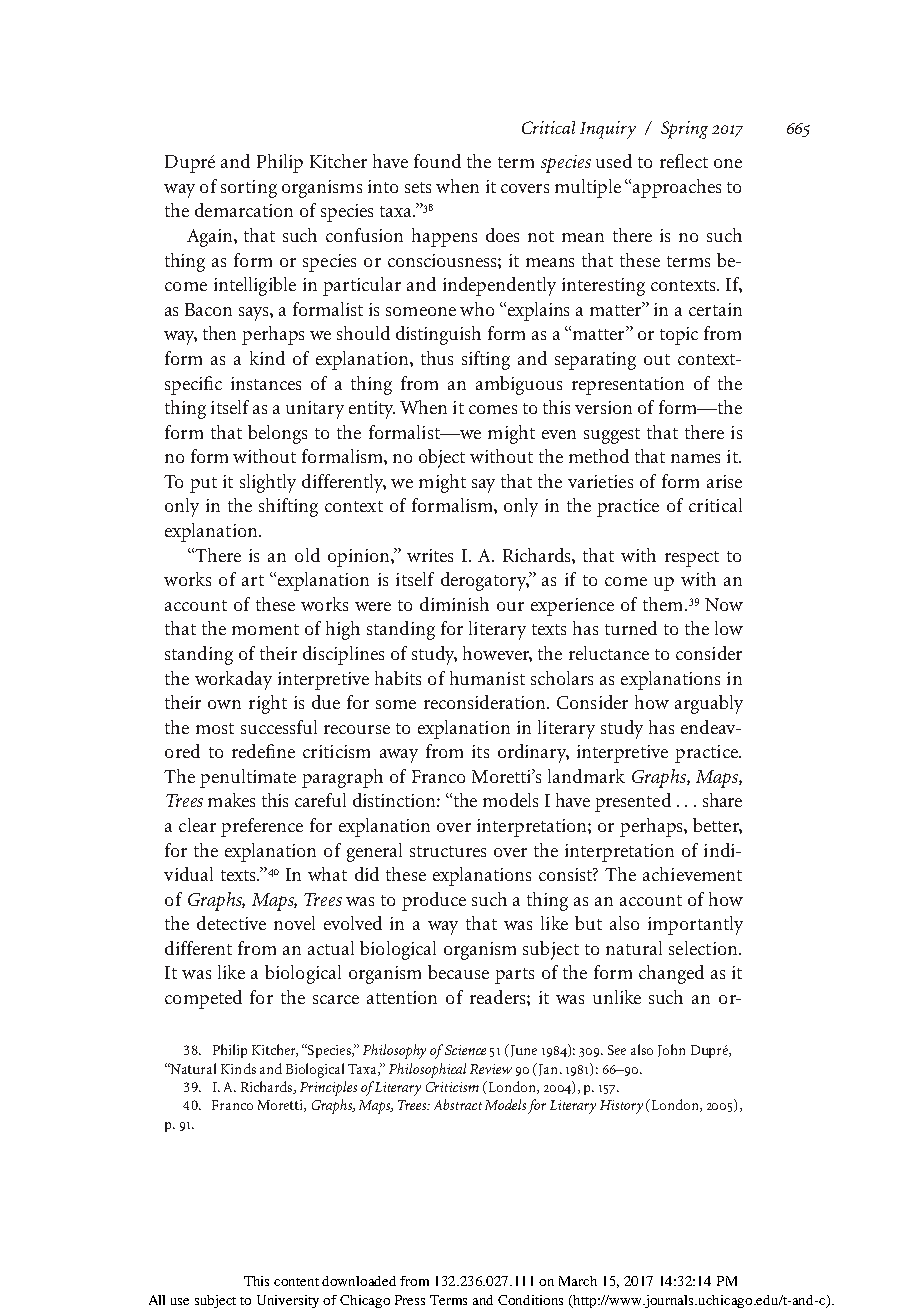 The width and height of the page is (907, 1316). Describe the element at coordinates (434, 901) in the page. I see `produce` at that location.
